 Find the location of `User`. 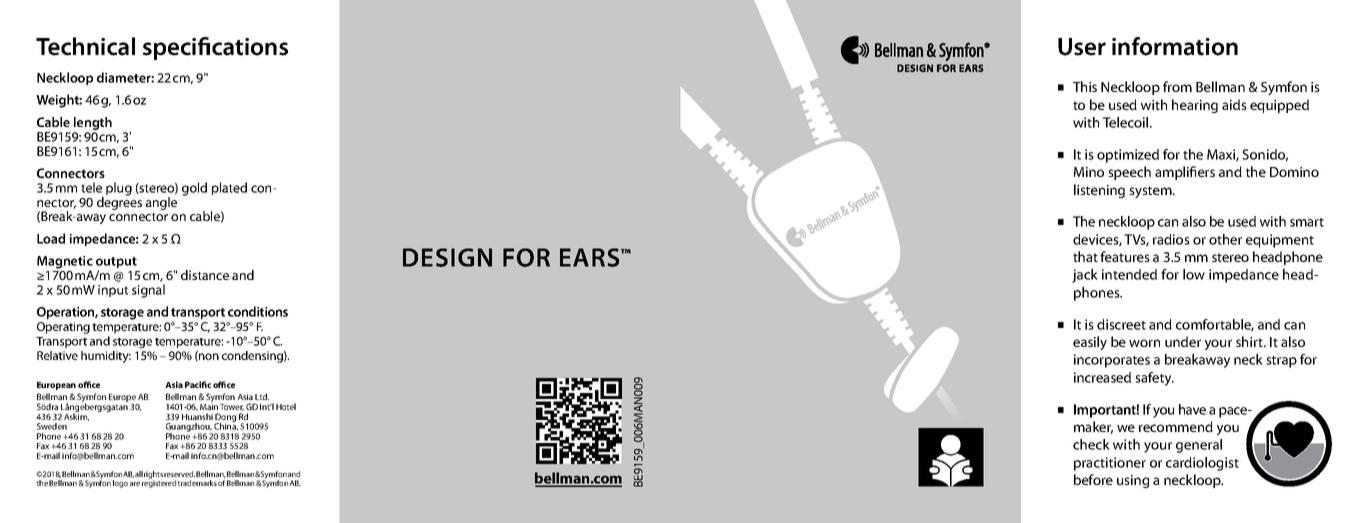

User is located at coordinates (1082, 47).
